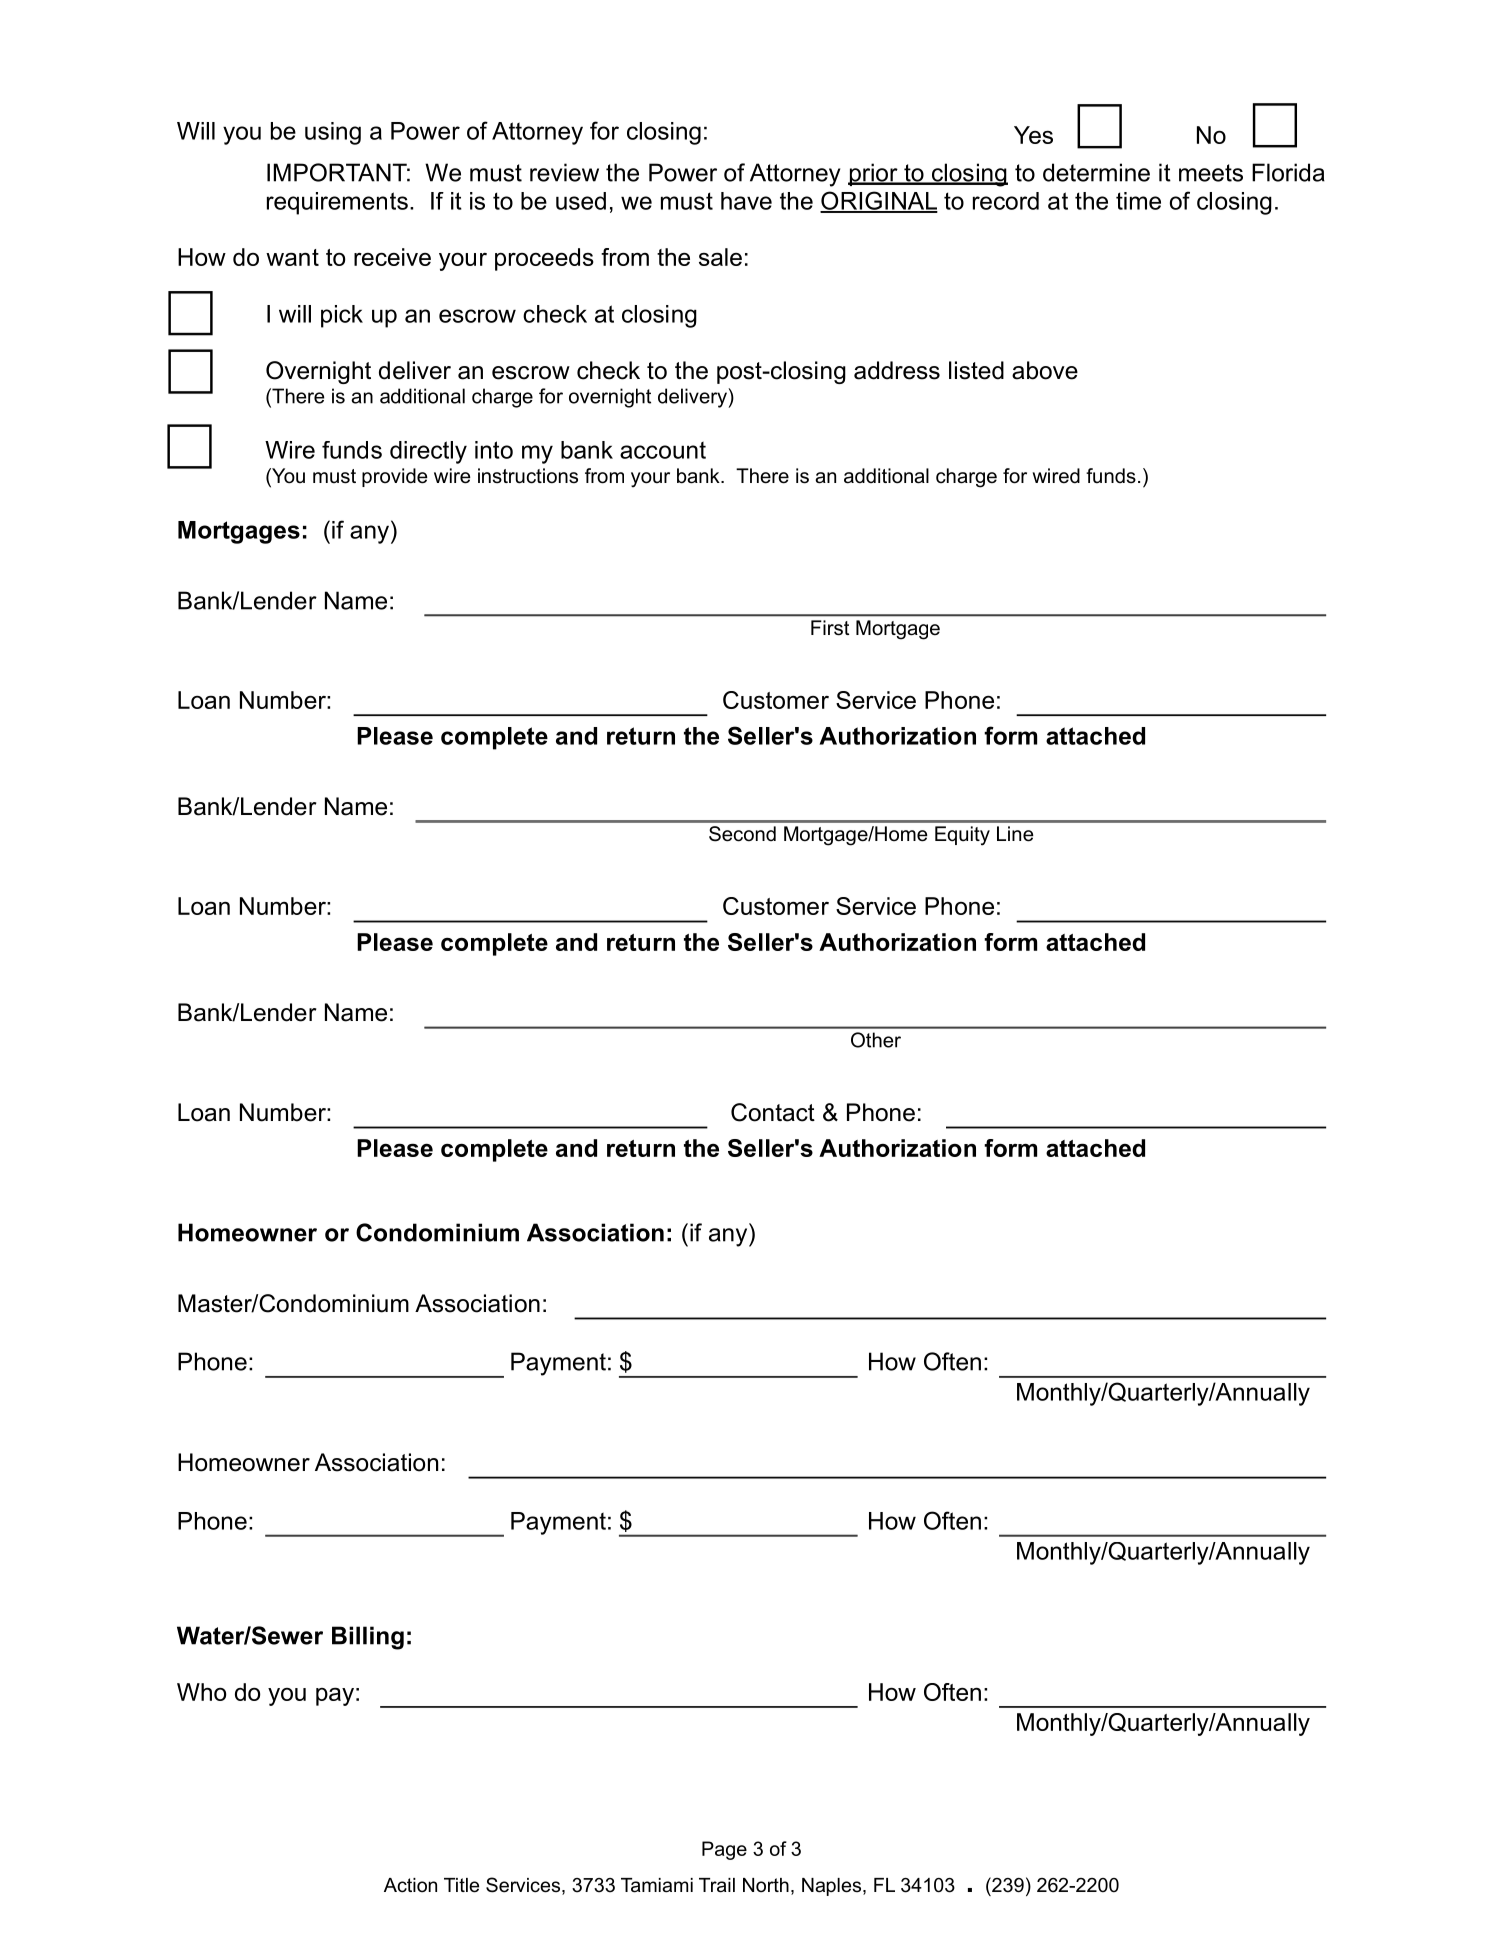  Describe the element at coordinates (724, 1850) in the screenshot. I see `Page` at that location.
